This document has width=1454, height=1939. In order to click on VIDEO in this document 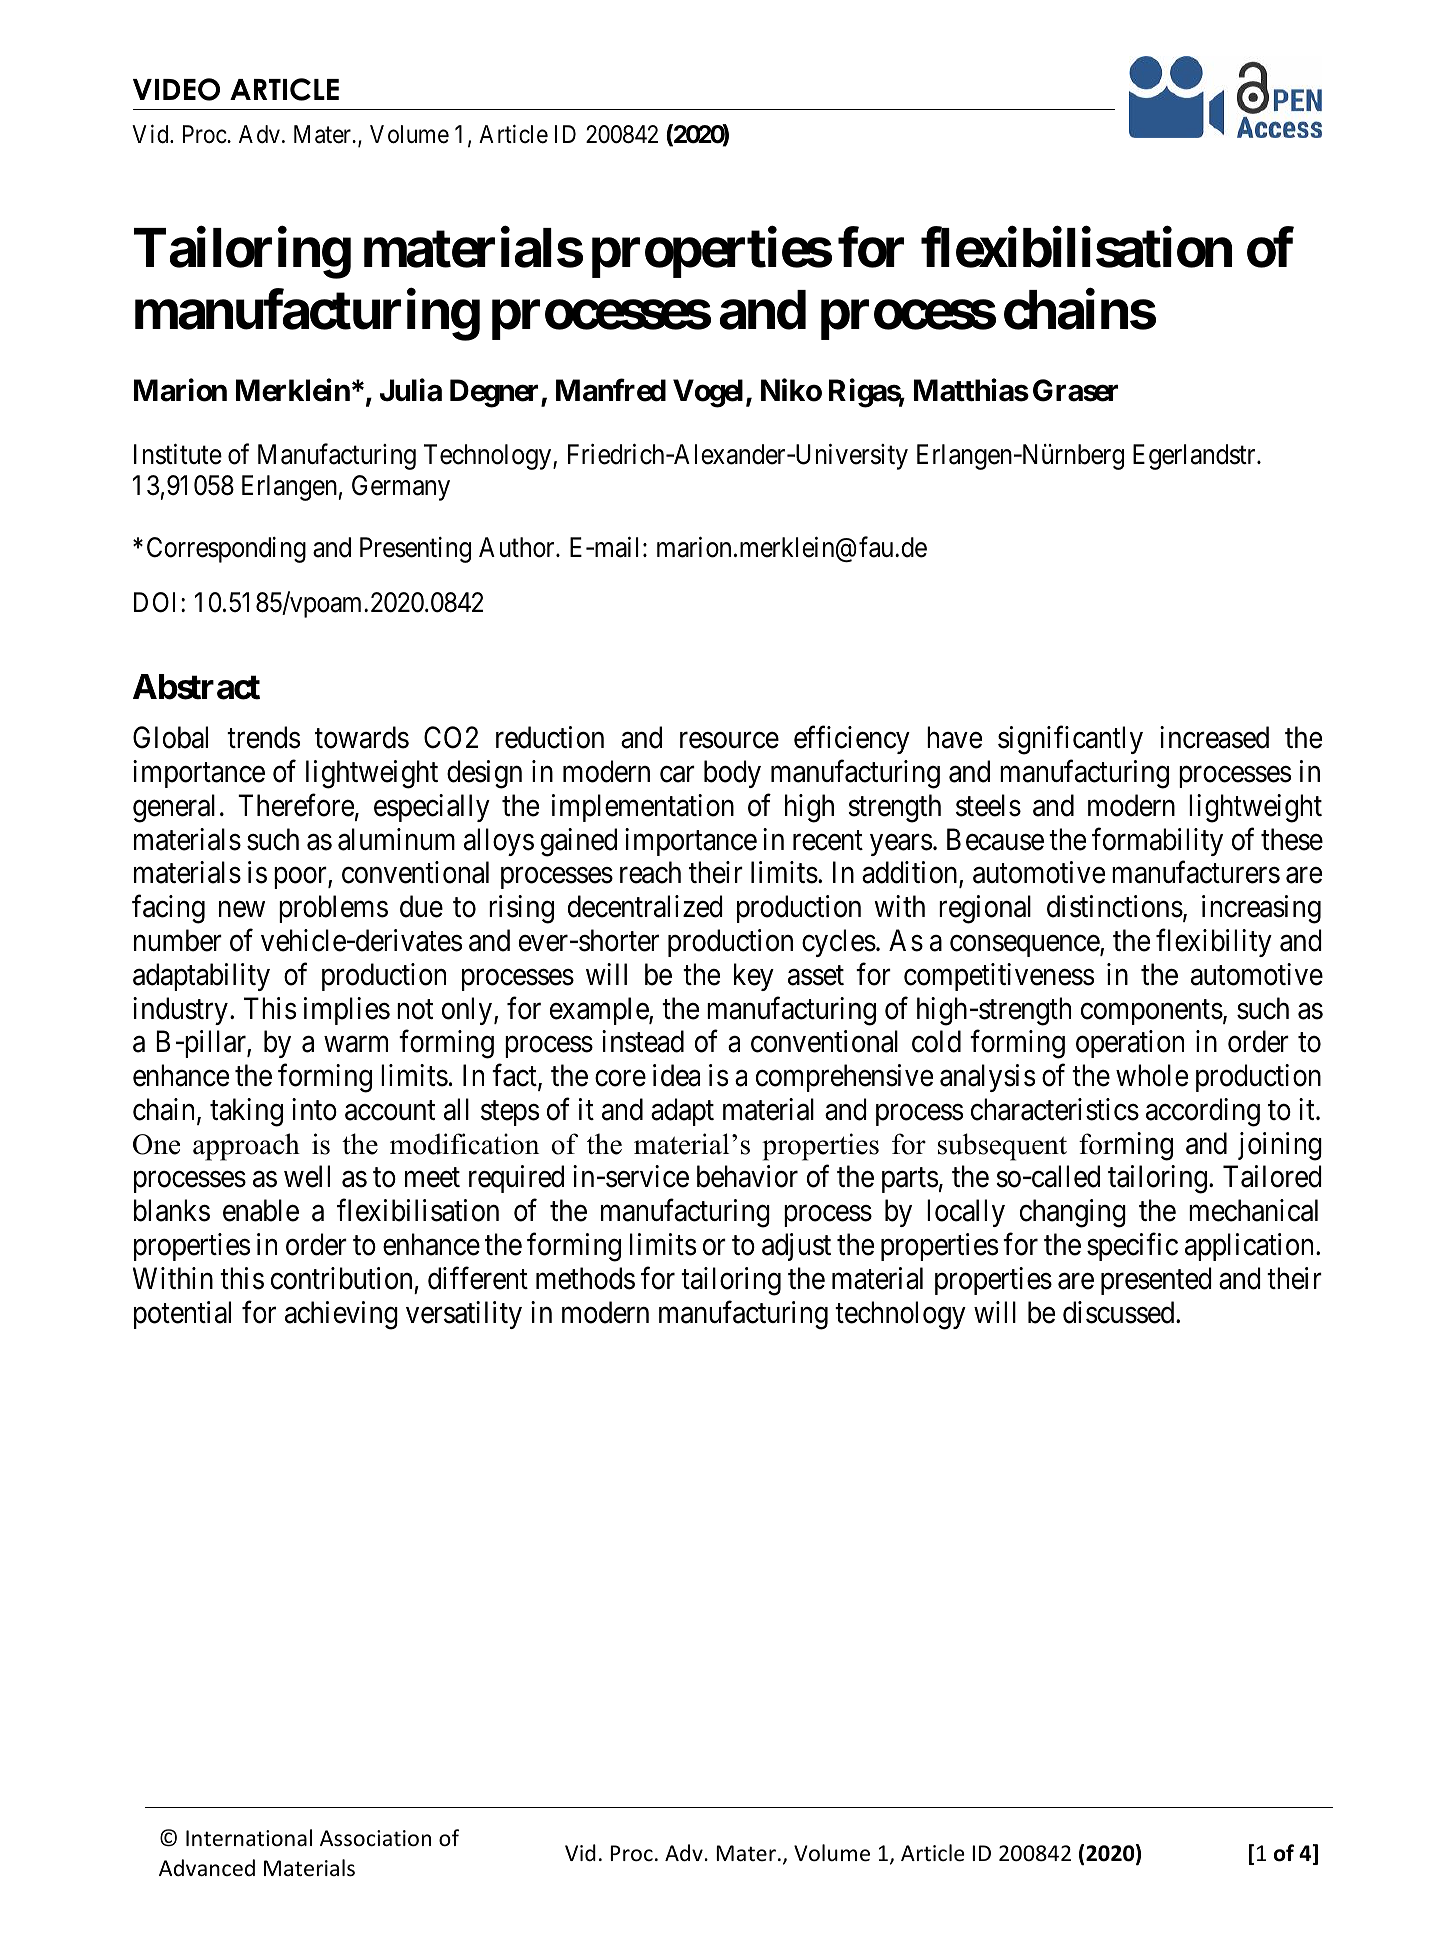, I will do `click(176, 89)`.
